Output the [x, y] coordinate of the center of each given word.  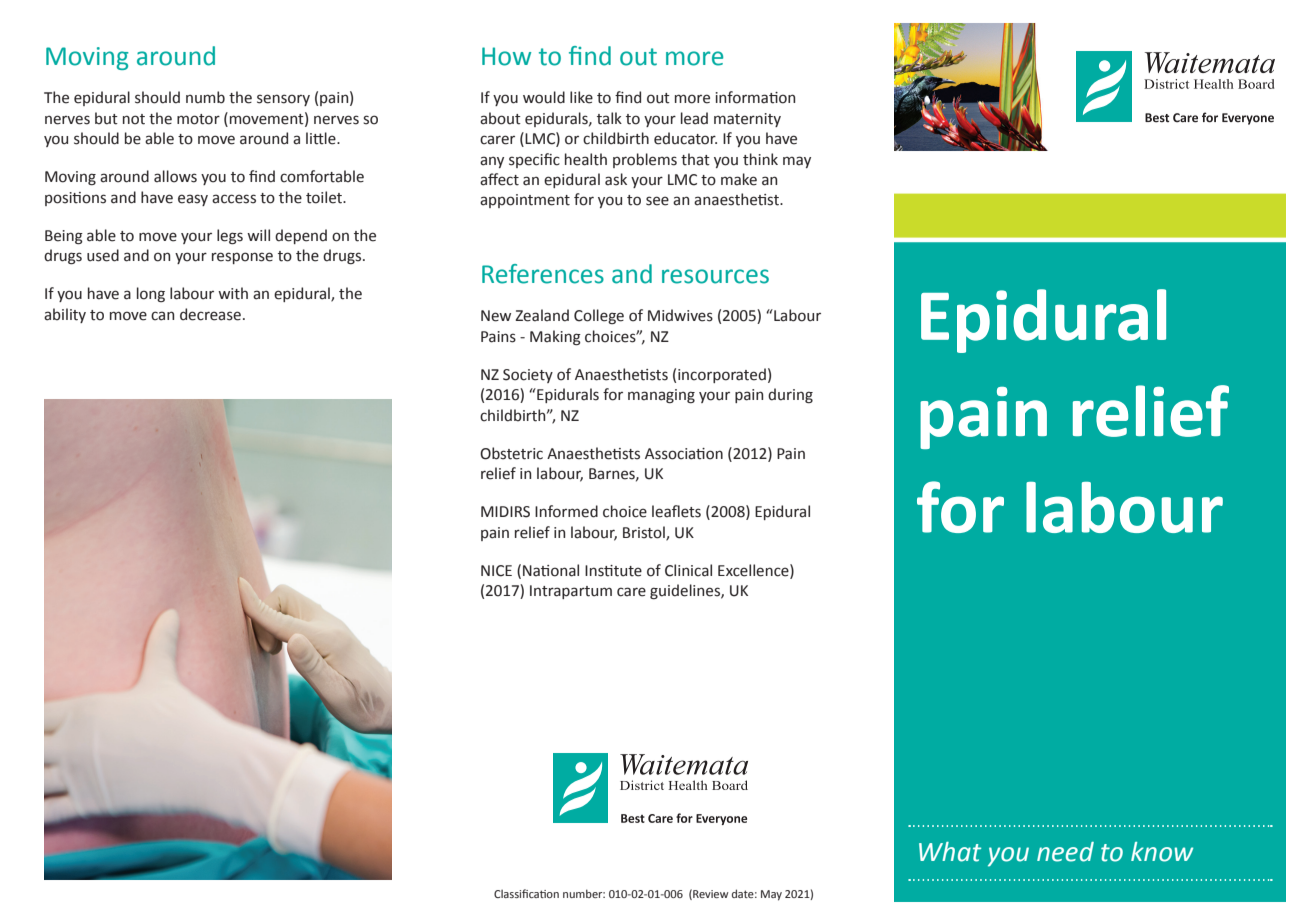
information [755, 97]
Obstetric [511, 453]
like [581, 97]
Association [684, 454]
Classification [526, 893]
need [1065, 852]
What [950, 852]
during [790, 395]
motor [198, 119]
